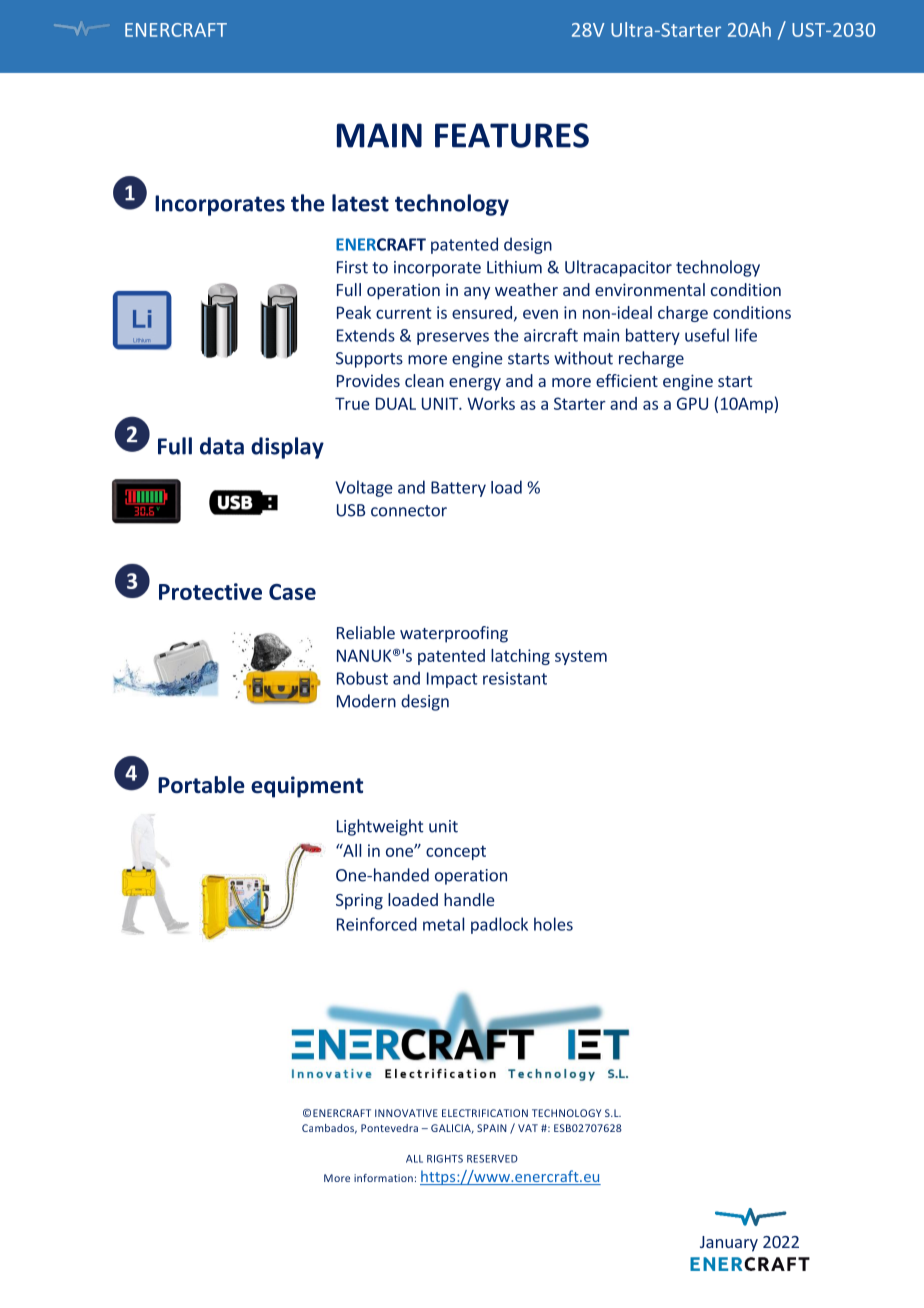 This screenshot has width=924, height=1308. I want to click on latest, so click(360, 203).
